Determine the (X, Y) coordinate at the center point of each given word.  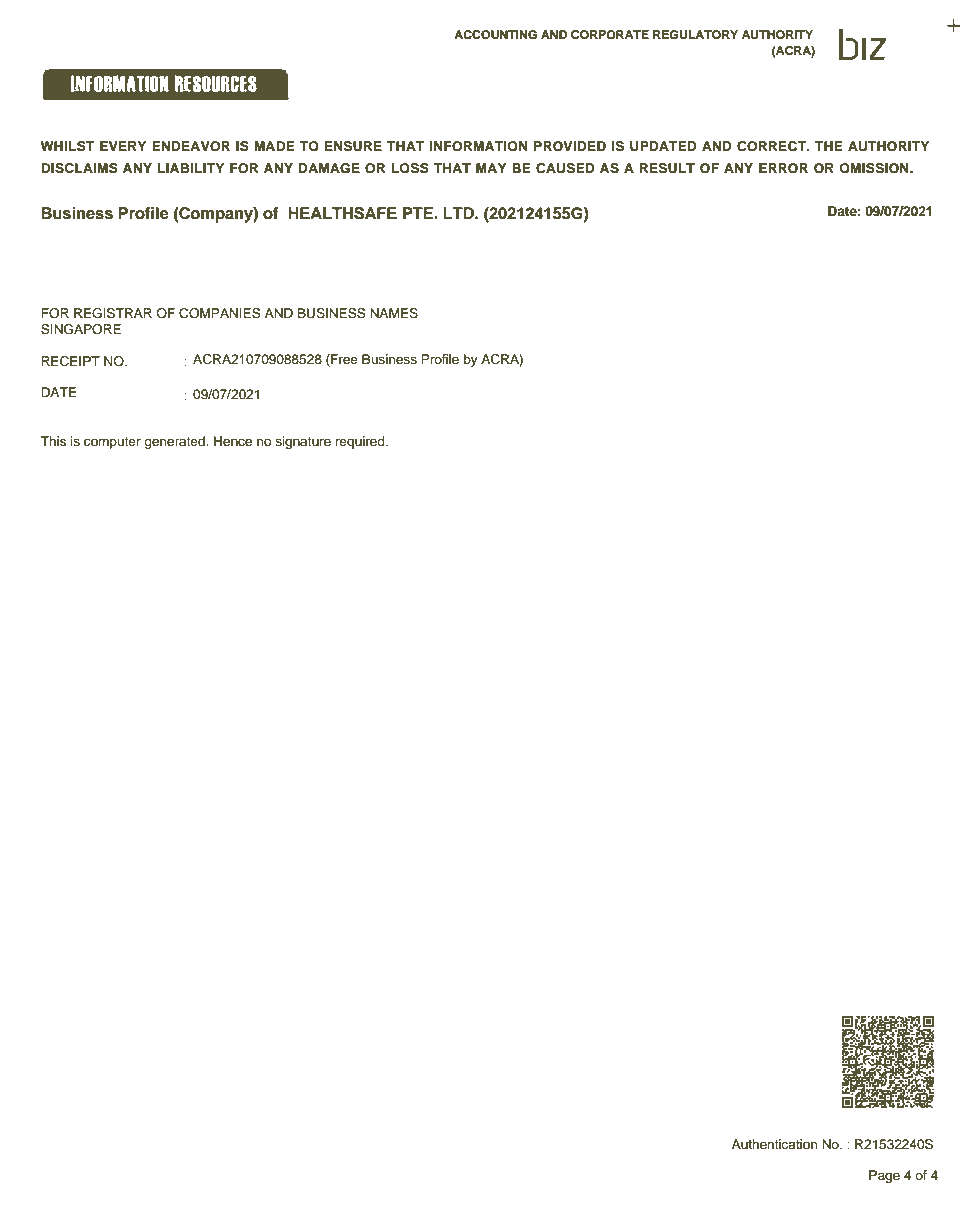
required (361, 442)
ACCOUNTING (495, 35)
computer (112, 443)
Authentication (774, 1144)
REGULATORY (695, 35)
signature (303, 442)
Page (884, 1176)
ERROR (783, 168)
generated (175, 442)
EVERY (123, 146)
